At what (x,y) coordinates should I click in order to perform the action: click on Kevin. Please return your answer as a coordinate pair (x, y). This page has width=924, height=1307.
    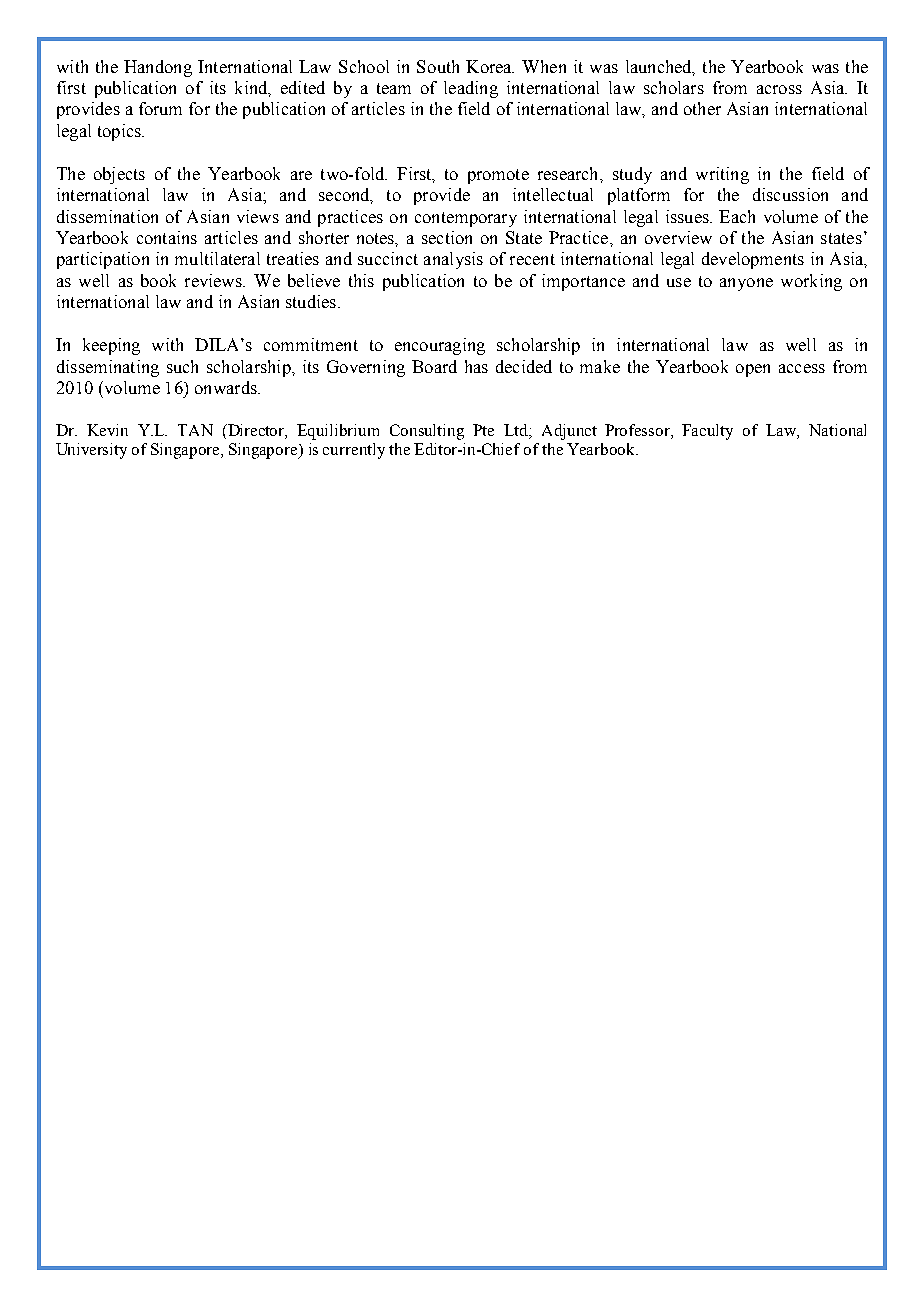
    Looking at the image, I should click on (107, 430).
